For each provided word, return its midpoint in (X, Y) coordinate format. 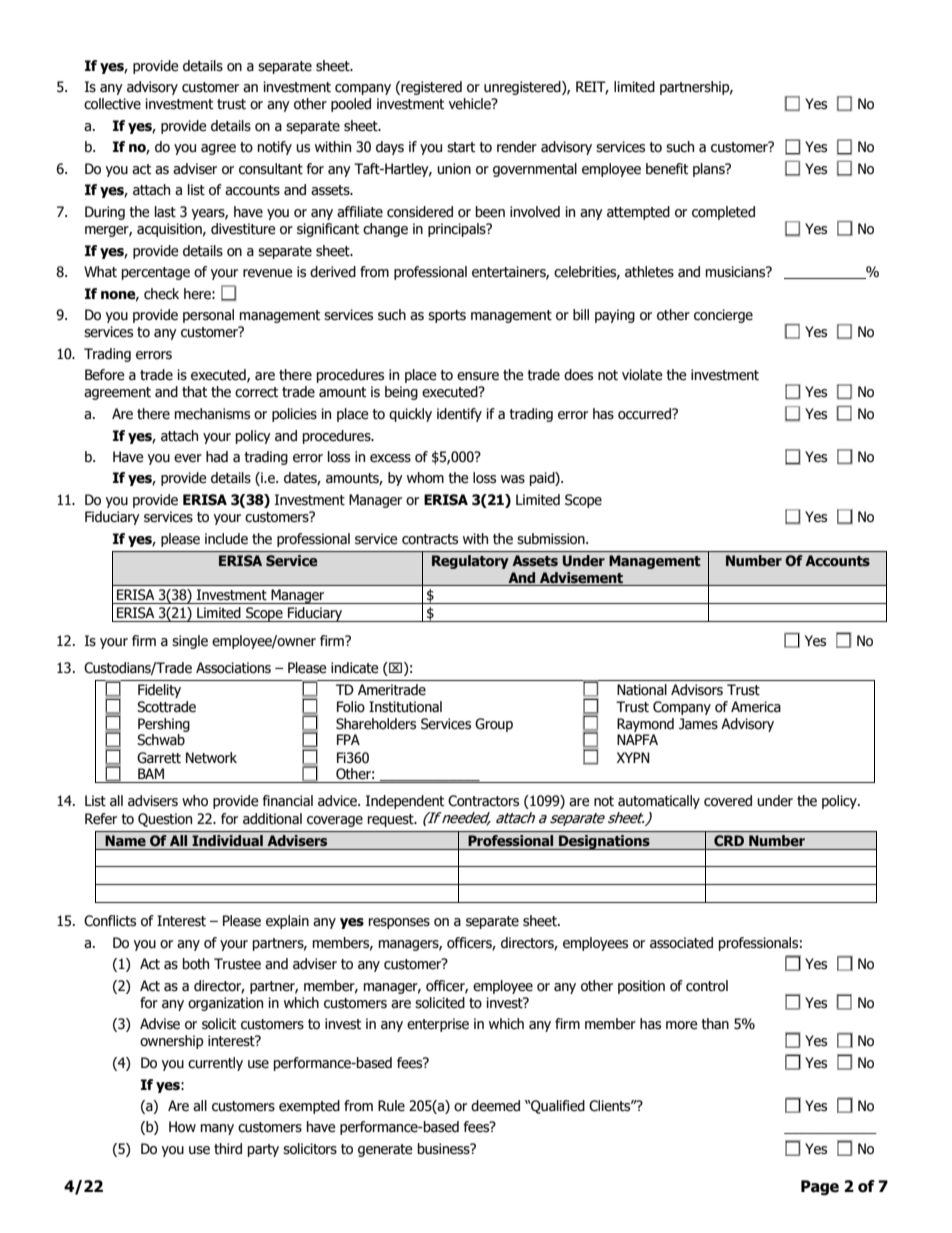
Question (165, 820)
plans (710, 170)
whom (425, 478)
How (182, 1127)
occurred (645, 414)
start (461, 147)
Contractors (483, 801)
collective (112, 104)
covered (728, 801)
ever (188, 458)
